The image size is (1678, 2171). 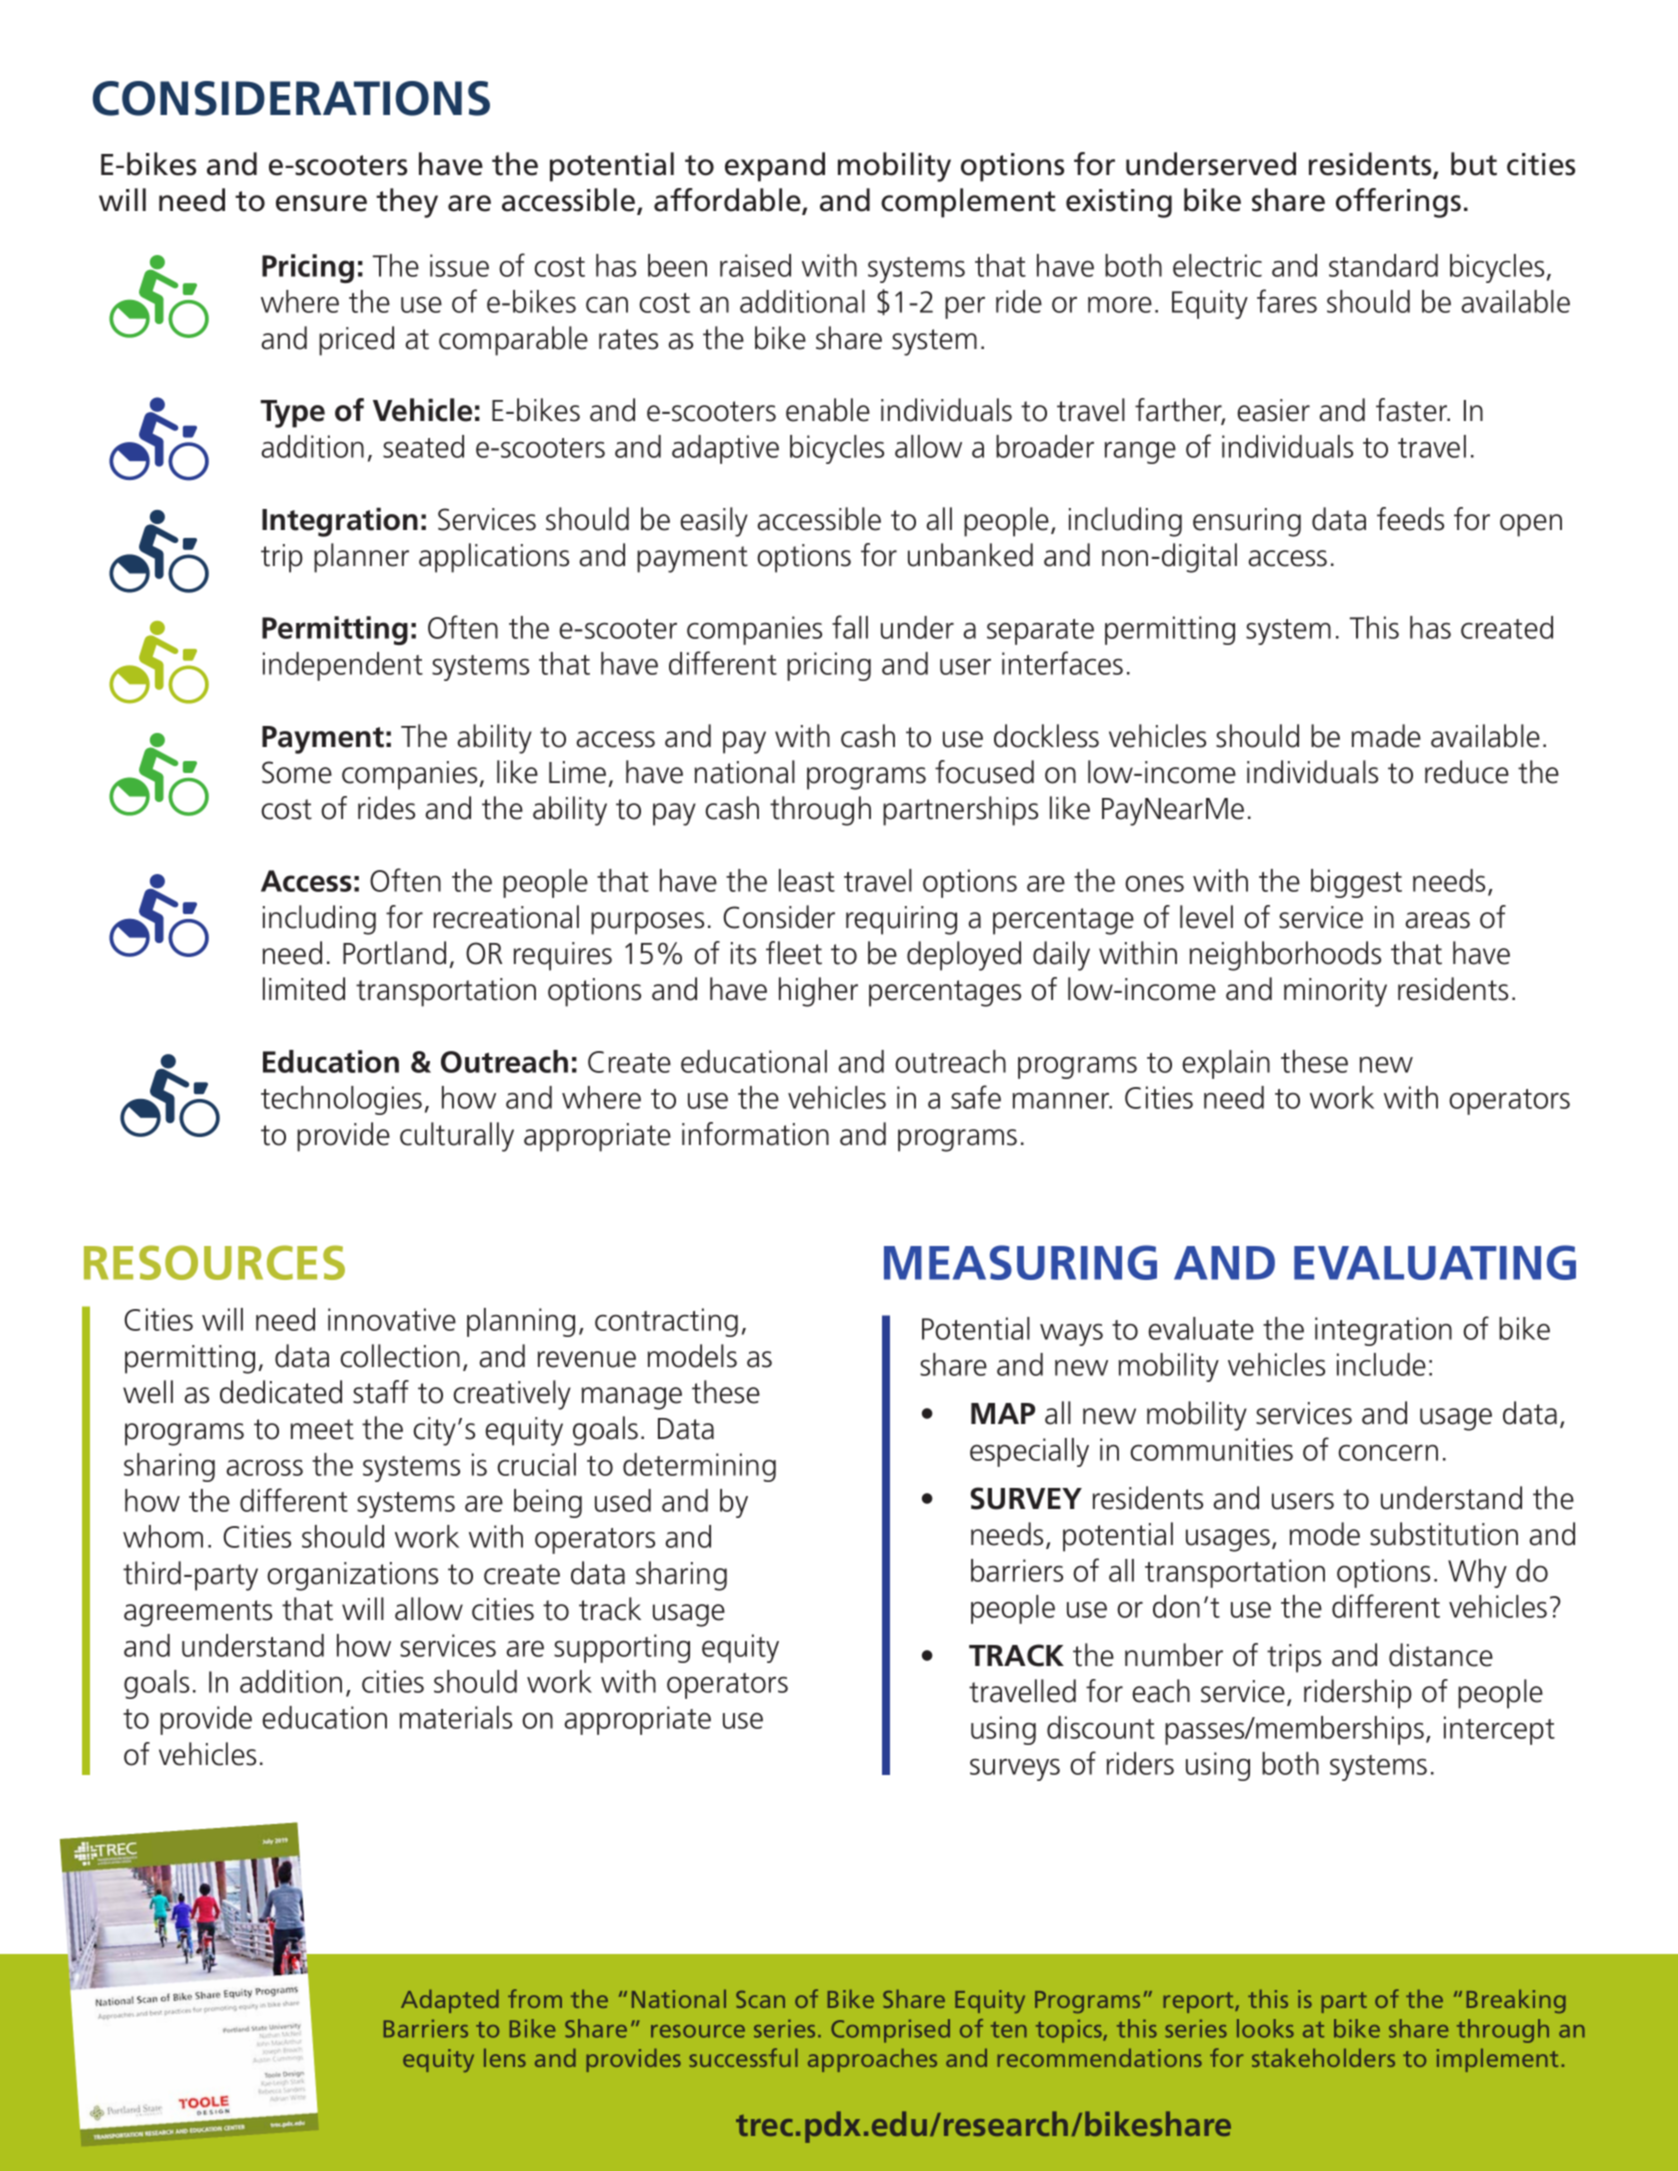 What do you see at coordinates (450, 2001) in the image?
I see `Adapted` at bounding box center [450, 2001].
